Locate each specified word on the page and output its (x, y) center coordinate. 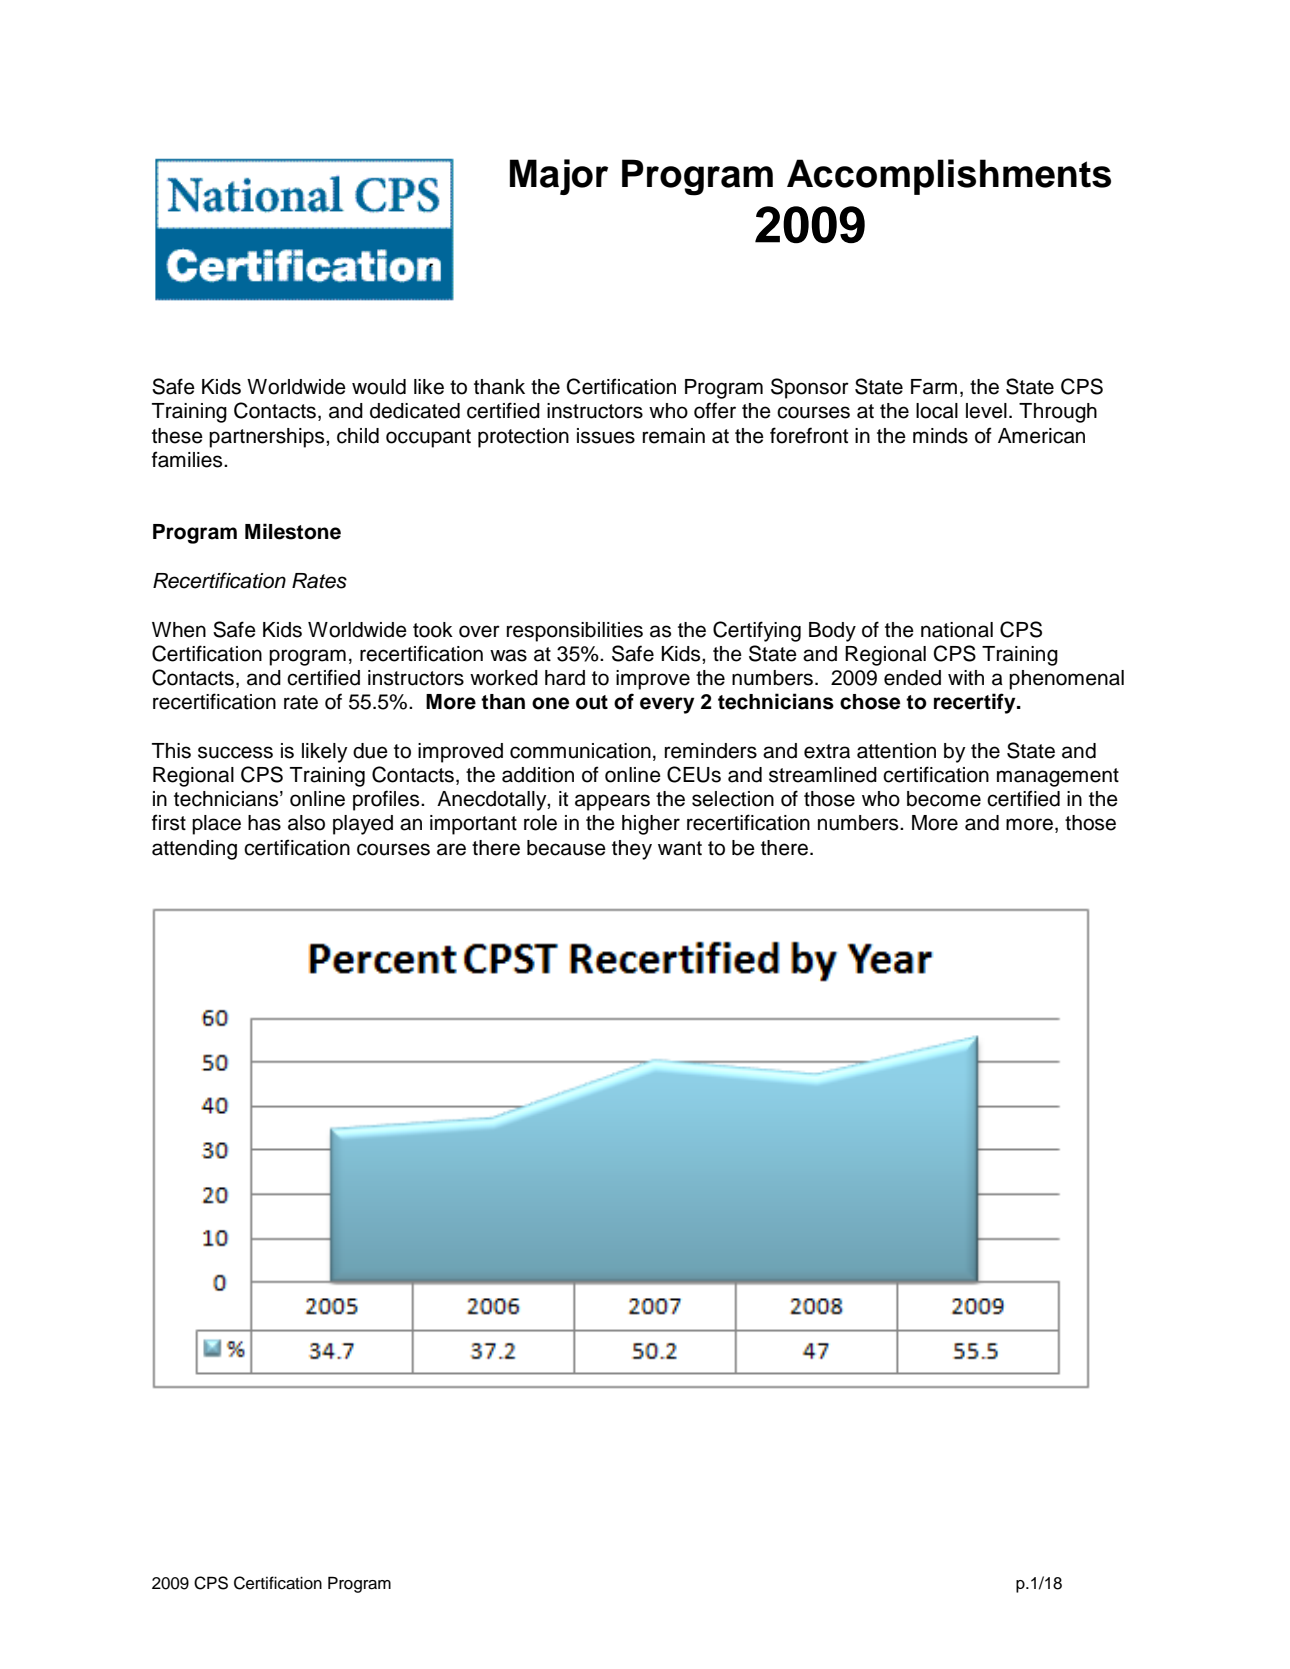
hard (565, 678)
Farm (934, 387)
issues (606, 436)
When (179, 630)
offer (715, 410)
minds (940, 436)
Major (559, 177)
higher (651, 825)
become (944, 799)
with (966, 677)
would (379, 387)
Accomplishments (949, 177)
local (937, 411)
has (264, 823)
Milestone (293, 531)
